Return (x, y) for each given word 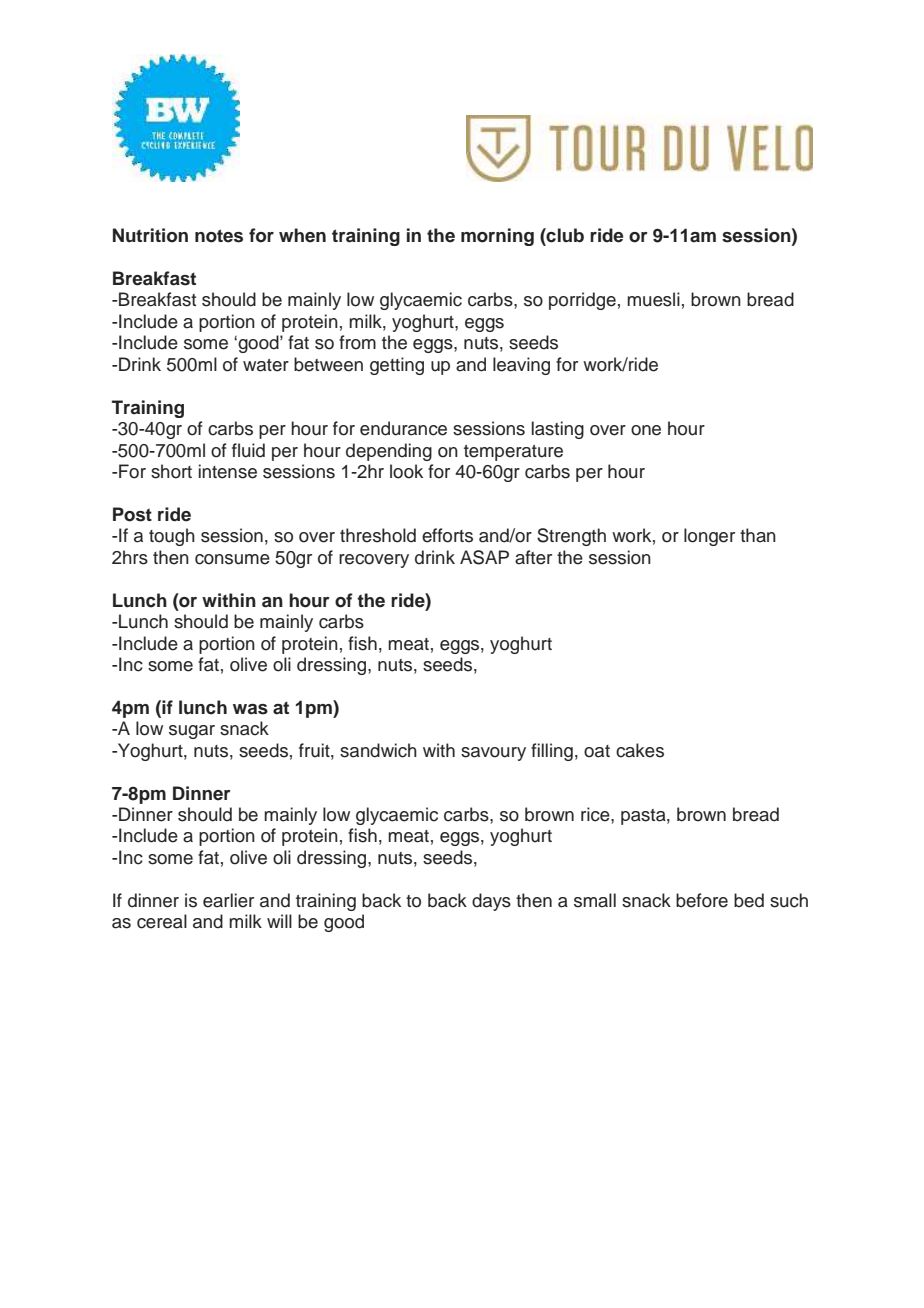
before (702, 900)
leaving (521, 366)
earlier (228, 900)
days (491, 902)
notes (219, 236)
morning (497, 237)
